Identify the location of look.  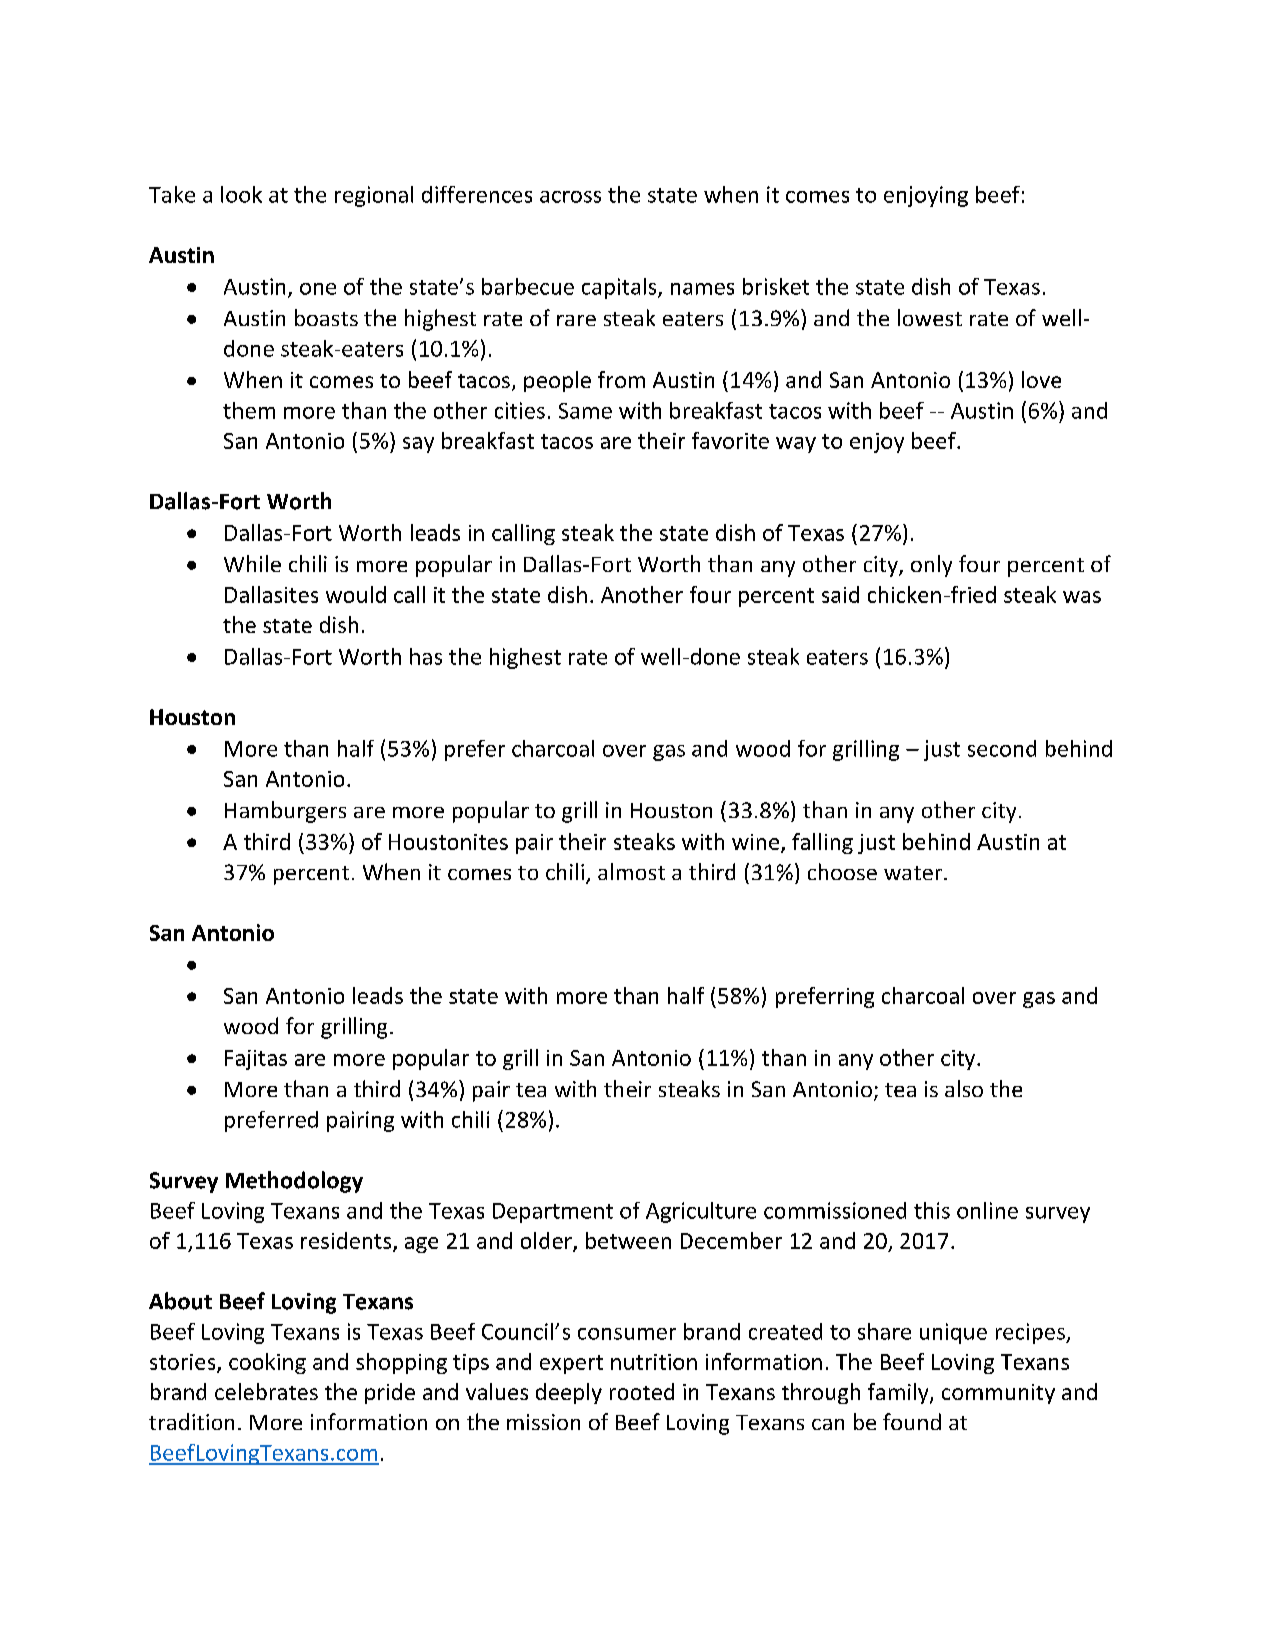
(241, 194).
